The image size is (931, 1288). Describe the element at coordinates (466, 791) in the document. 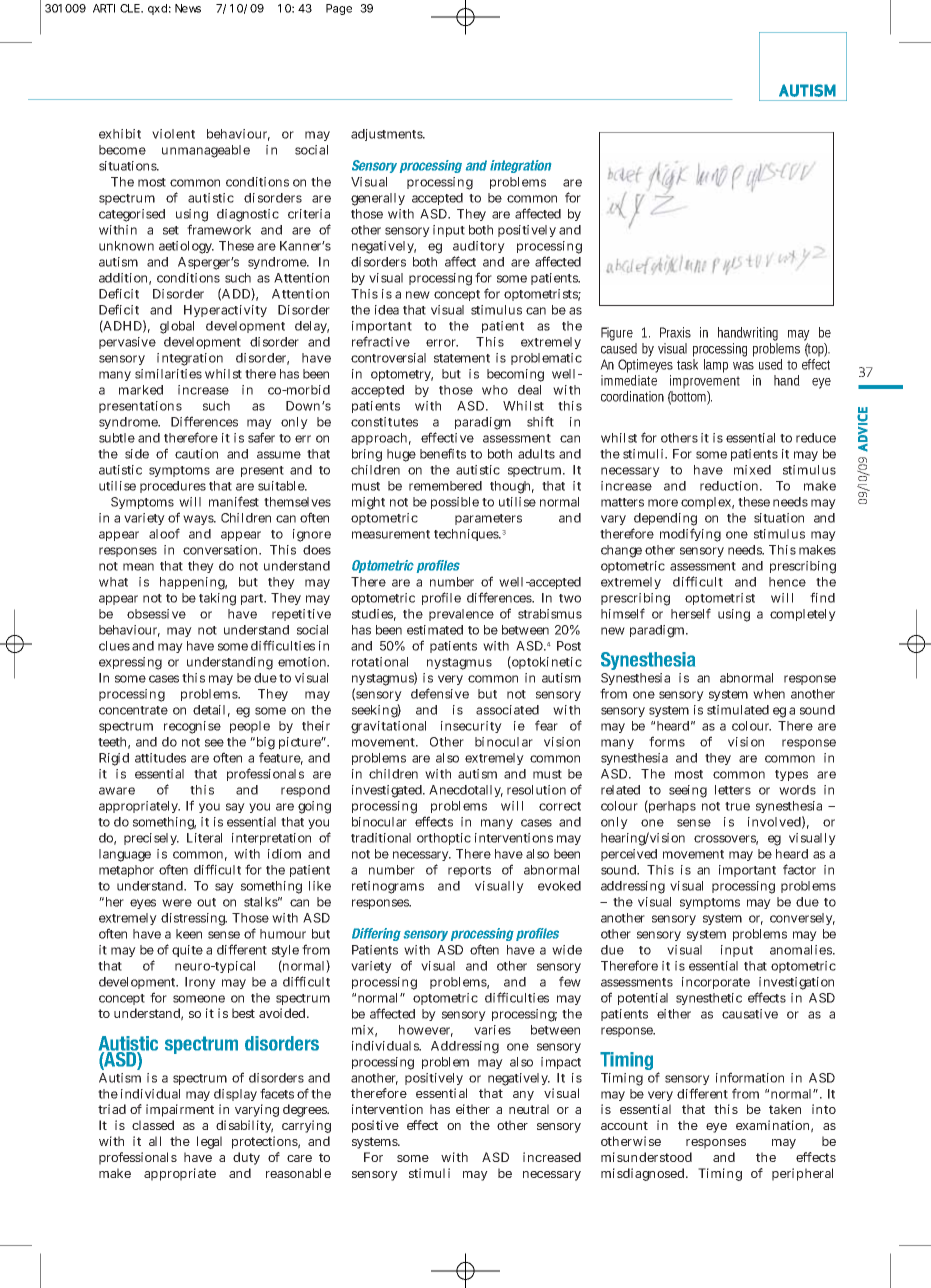

I see `Anecdotally` at that location.
